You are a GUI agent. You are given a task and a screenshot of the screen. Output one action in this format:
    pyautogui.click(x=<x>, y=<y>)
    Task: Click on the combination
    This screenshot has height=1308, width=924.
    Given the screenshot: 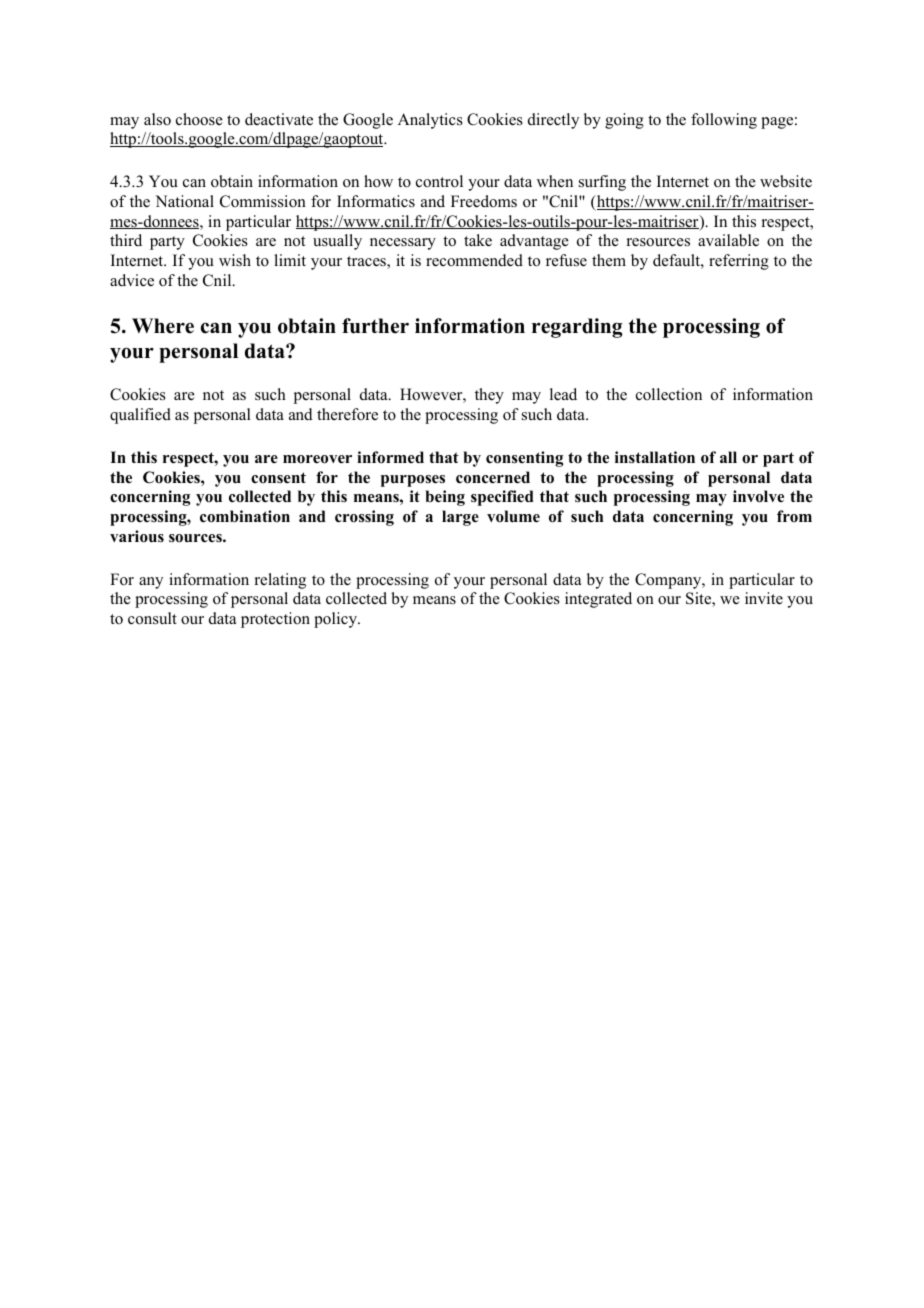 What is the action you would take?
    pyautogui.click(x=245, y=516)
